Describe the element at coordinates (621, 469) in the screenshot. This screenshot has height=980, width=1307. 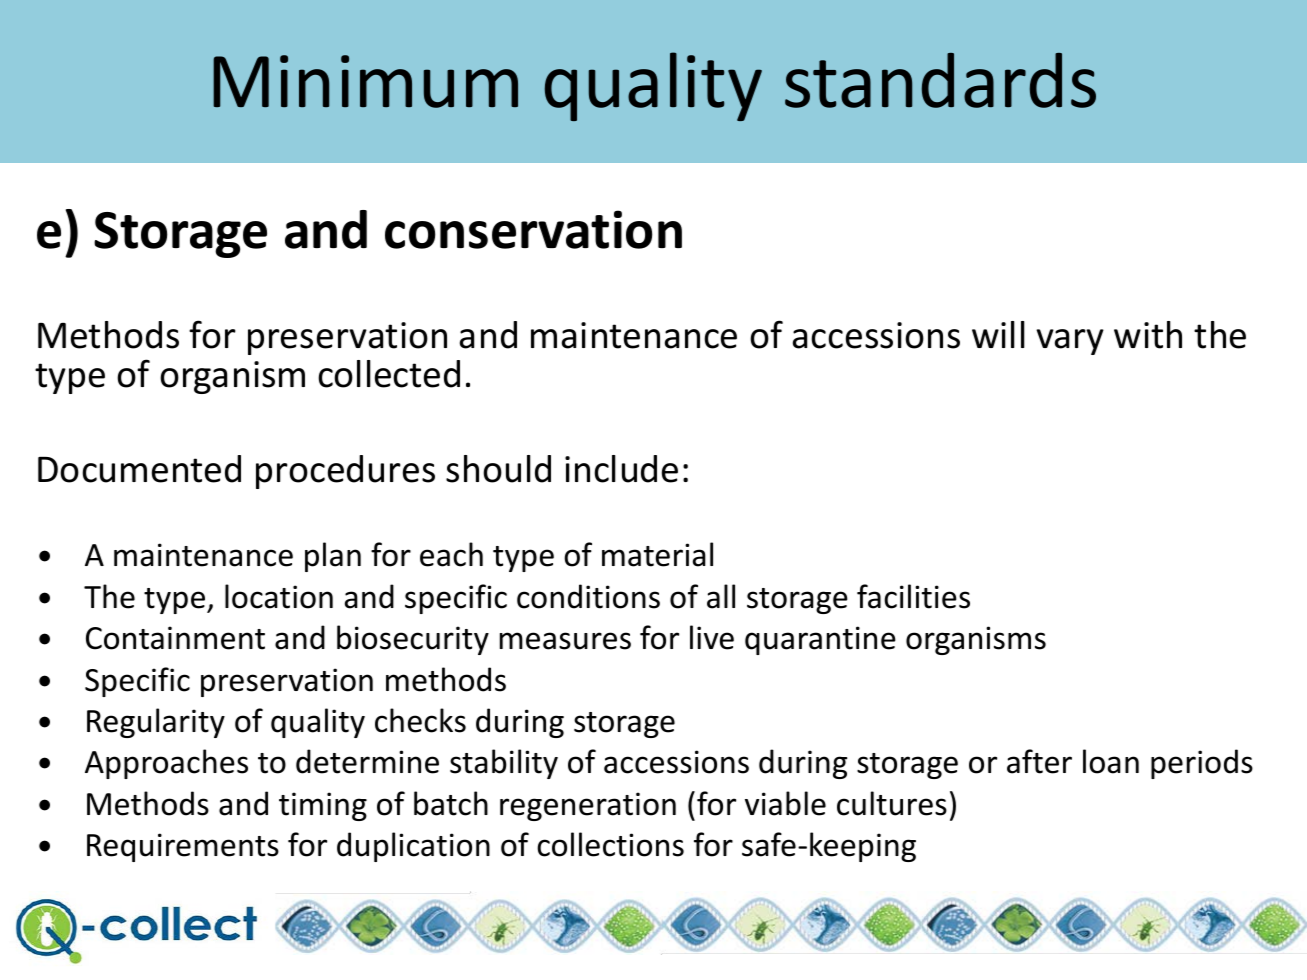
I see `include` at that location.
